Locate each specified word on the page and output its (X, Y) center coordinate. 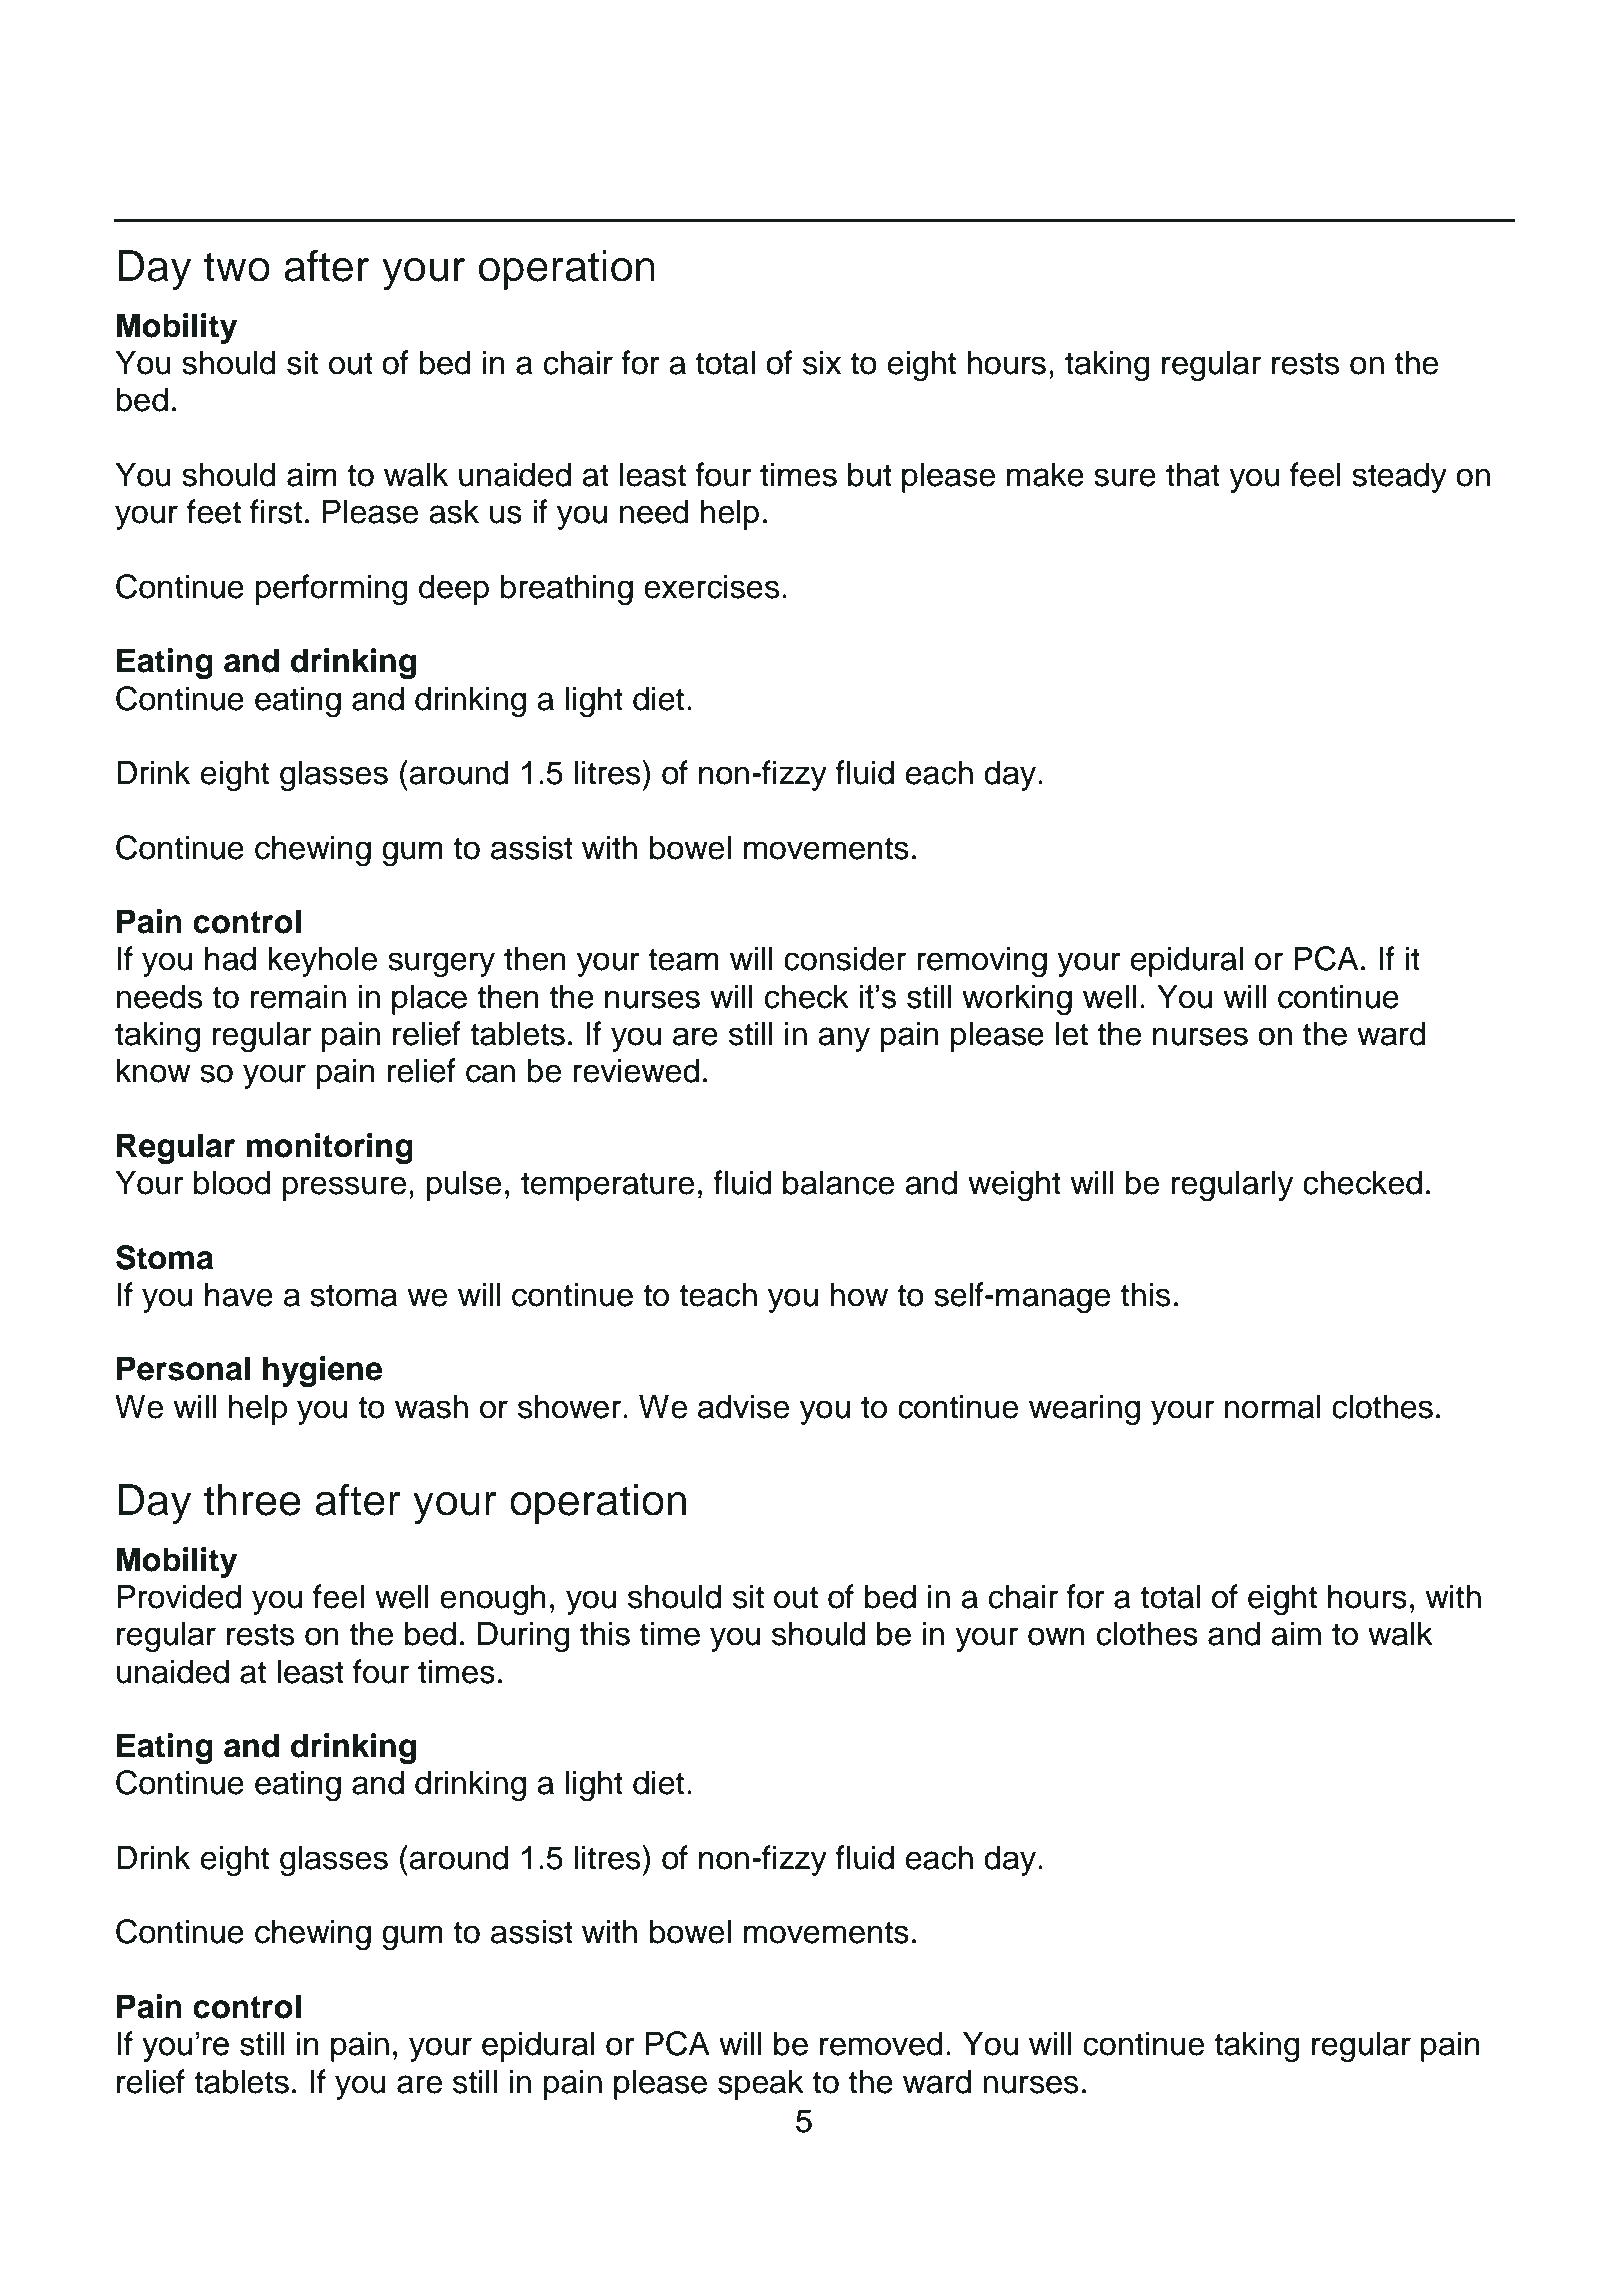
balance (838, 1182)
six (822, 362)
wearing (1084, 1409)
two (237, 267)
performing (331, 589)
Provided (179, 1596)
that (1193, 474)
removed (881, 2043)
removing (982, 961)
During (524, 1636)
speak (761, 2084)
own (1056, 1636)
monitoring (330, 1148)
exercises (711, 586)
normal (1272, 1406)
